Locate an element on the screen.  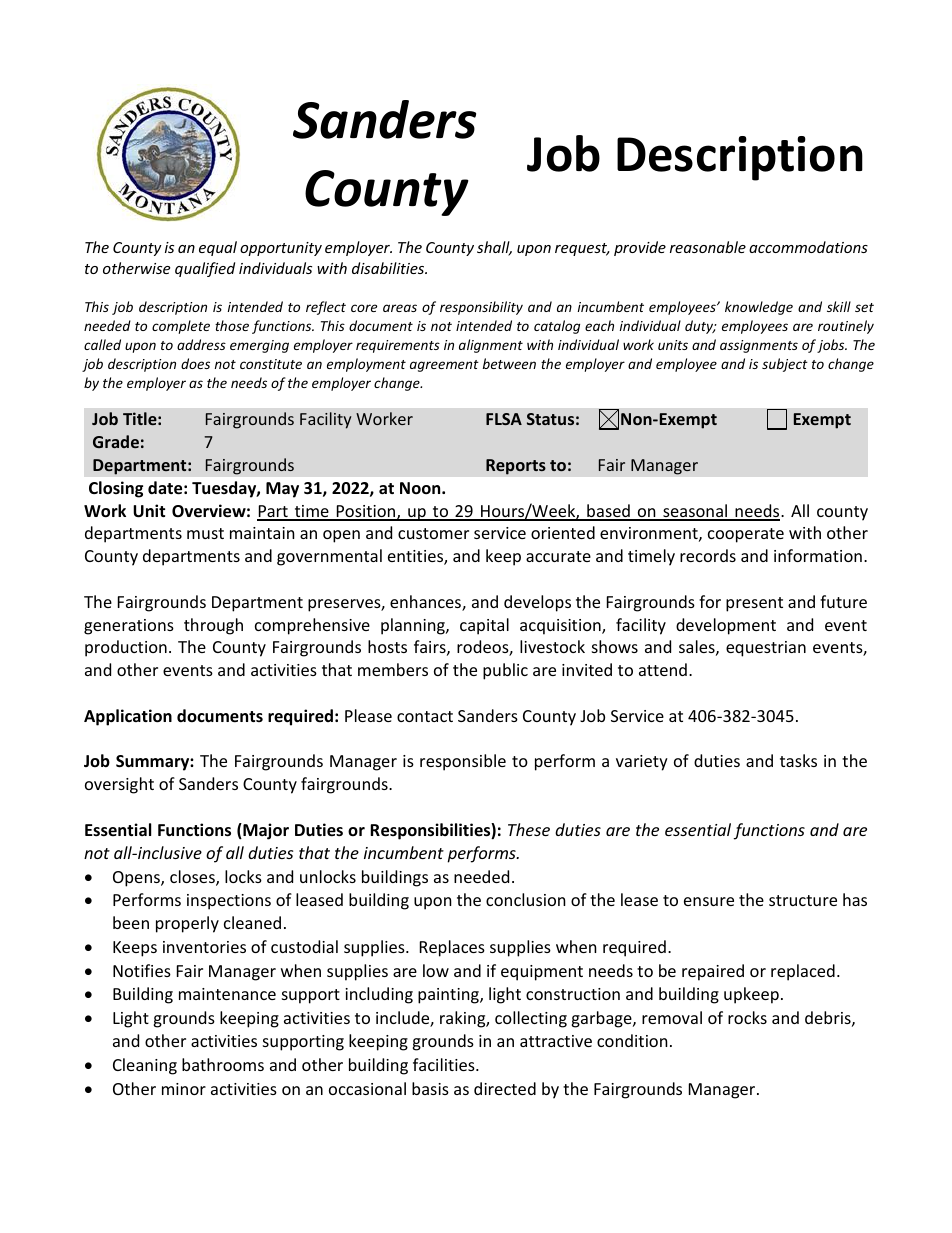
Closing is located at coordinates (116, 489).
